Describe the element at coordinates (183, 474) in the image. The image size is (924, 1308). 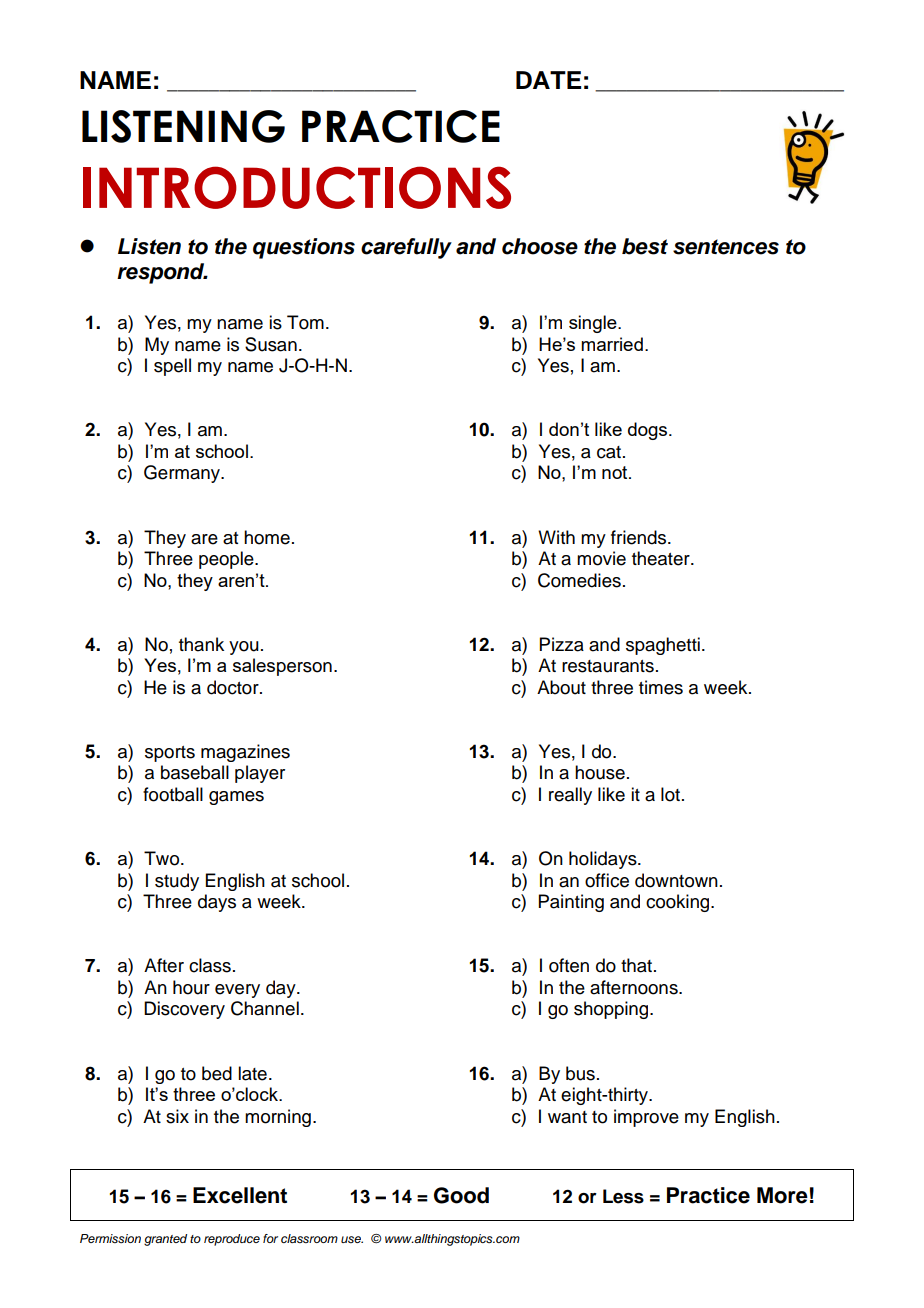
I see `Germany` at that location.
